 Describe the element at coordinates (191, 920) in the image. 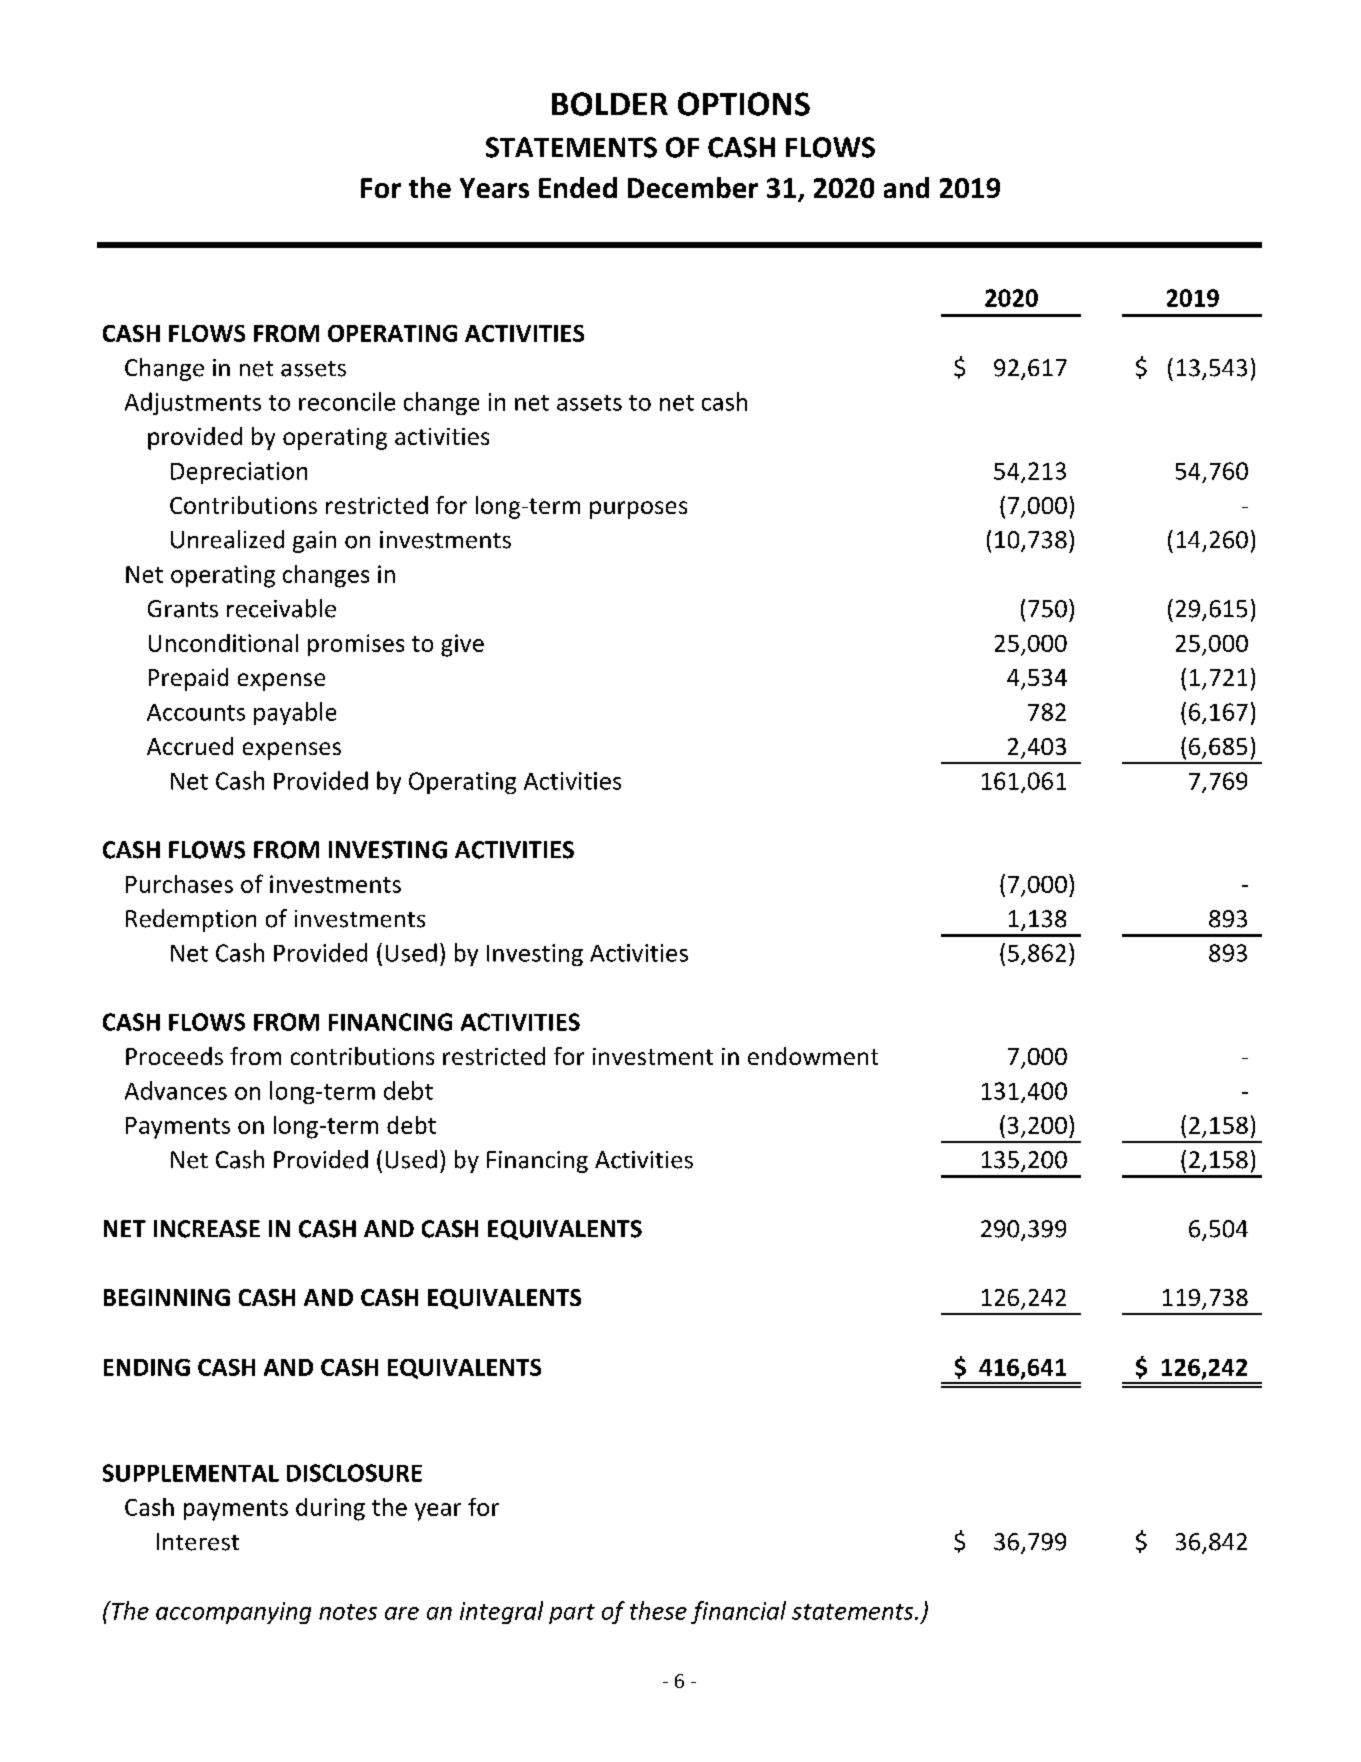

I see `Redemption` at that location.
